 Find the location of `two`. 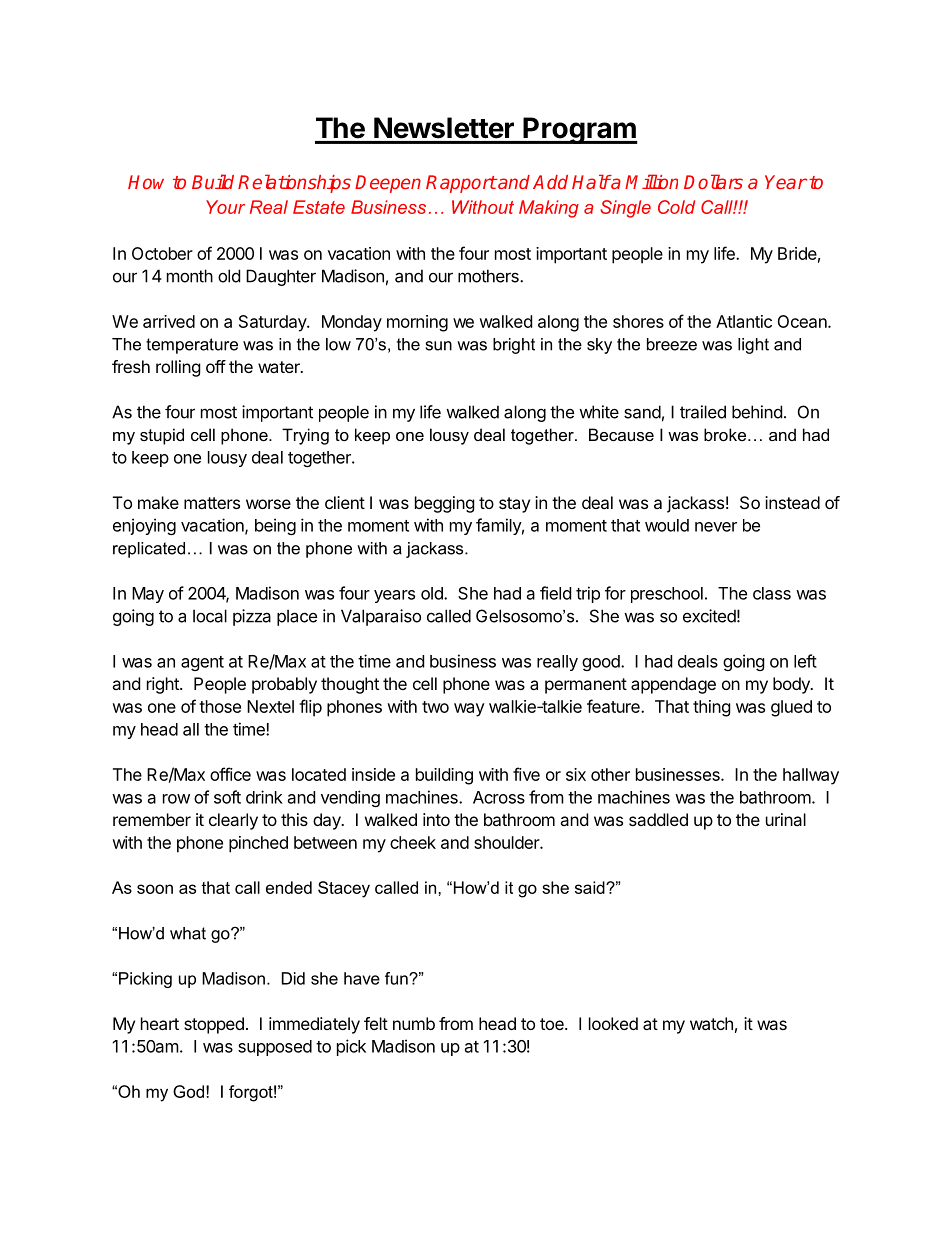

two is located at coordinates (435, 707).
